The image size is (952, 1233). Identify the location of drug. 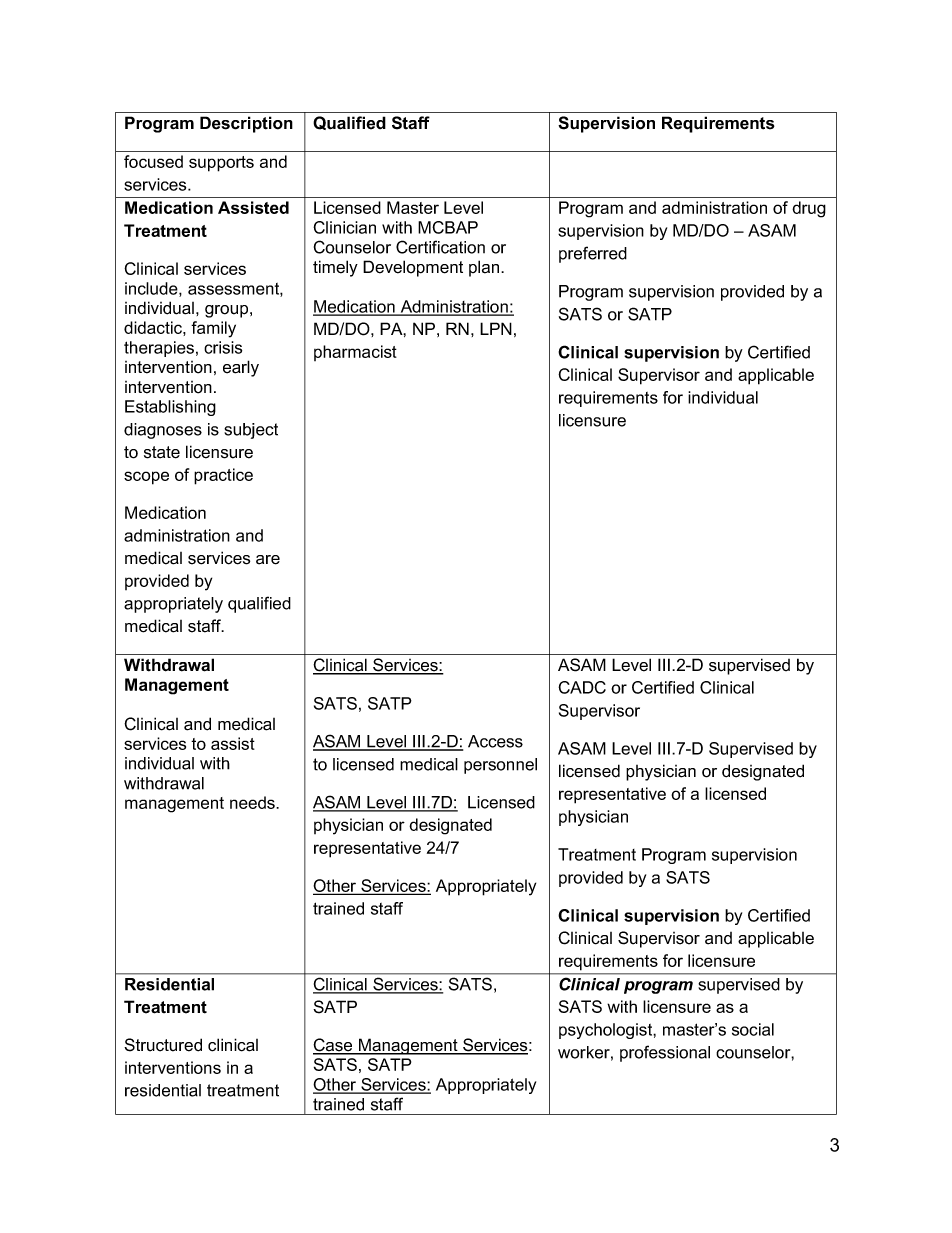
(809, 209).
